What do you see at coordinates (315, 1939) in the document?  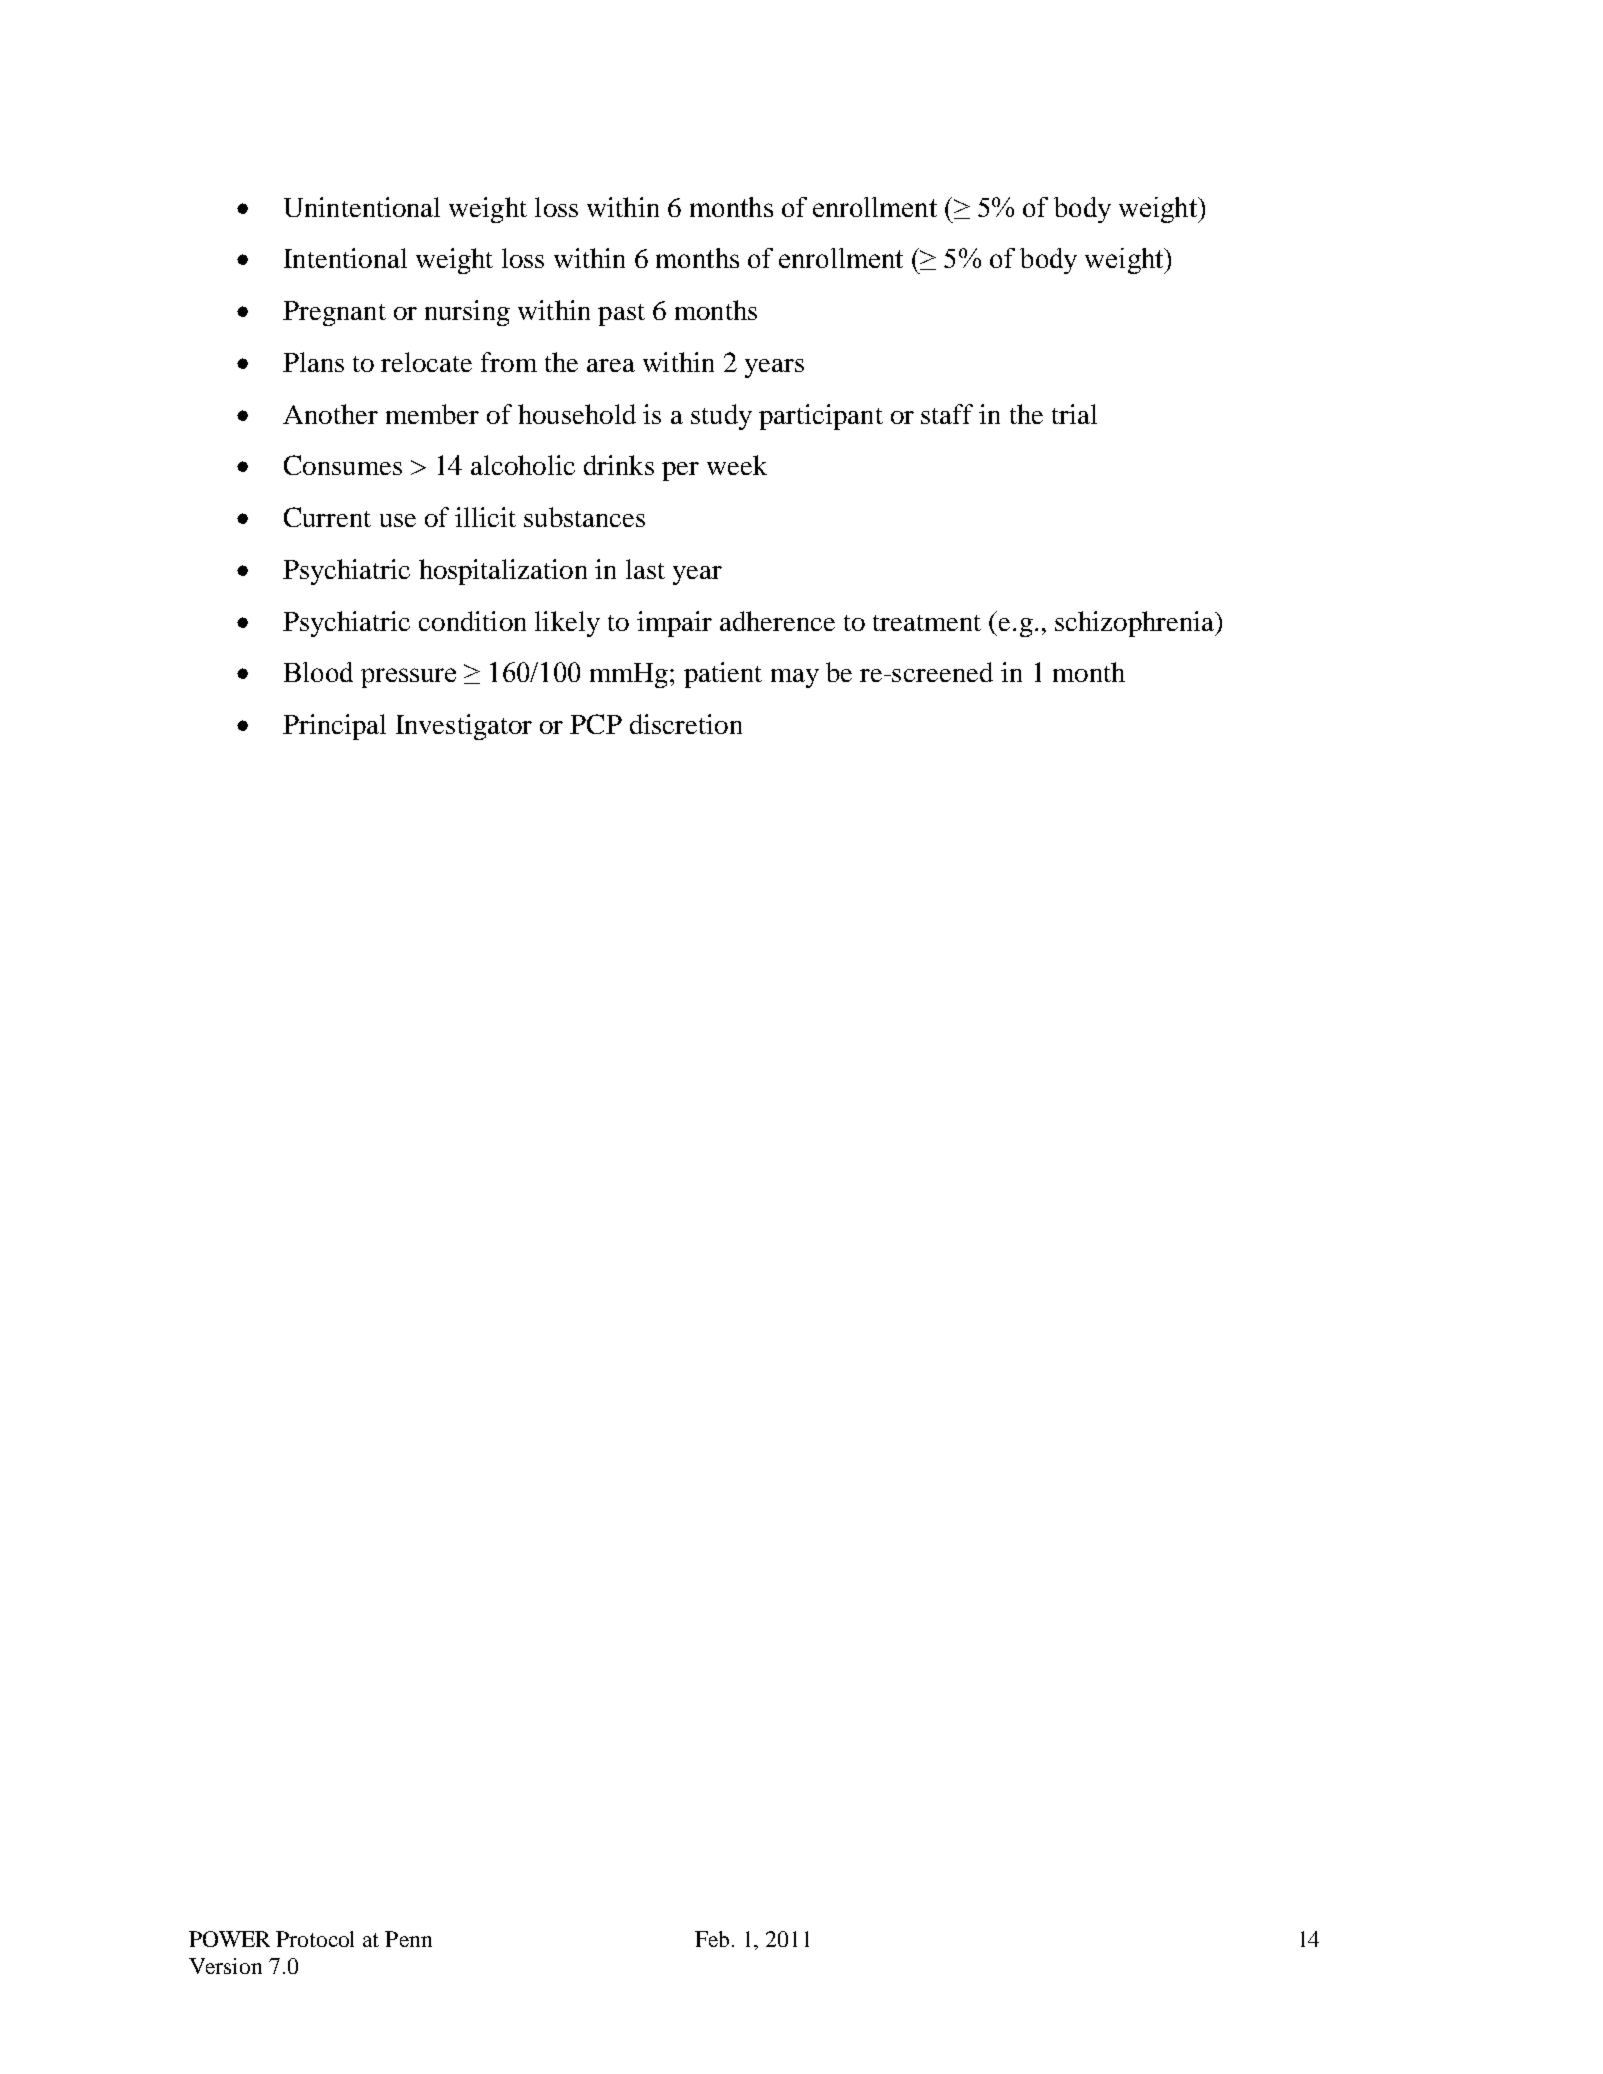 I see `Protocol` at bounding box center [315, 1939].
